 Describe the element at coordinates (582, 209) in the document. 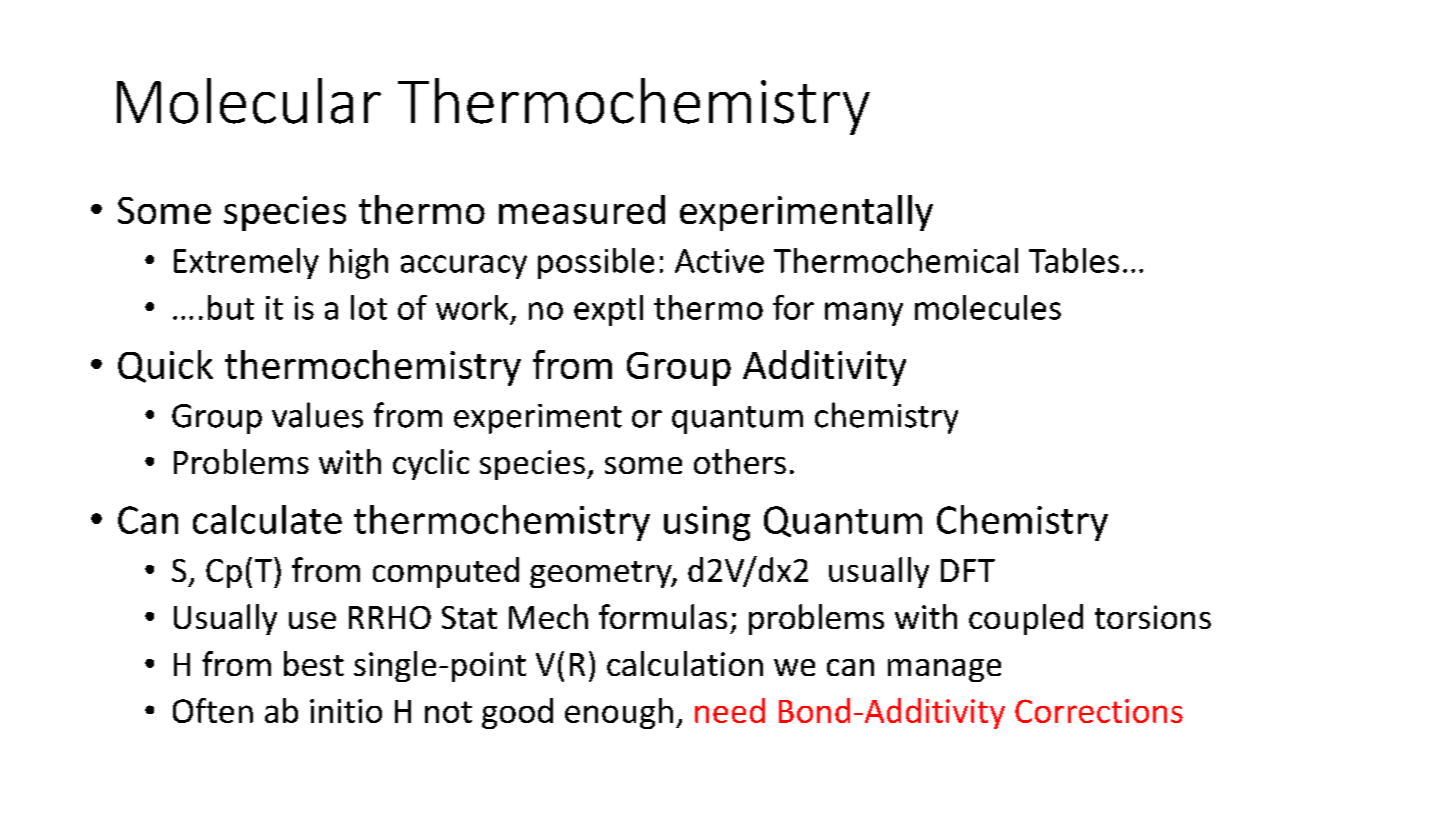

I see `measured` at that location.
